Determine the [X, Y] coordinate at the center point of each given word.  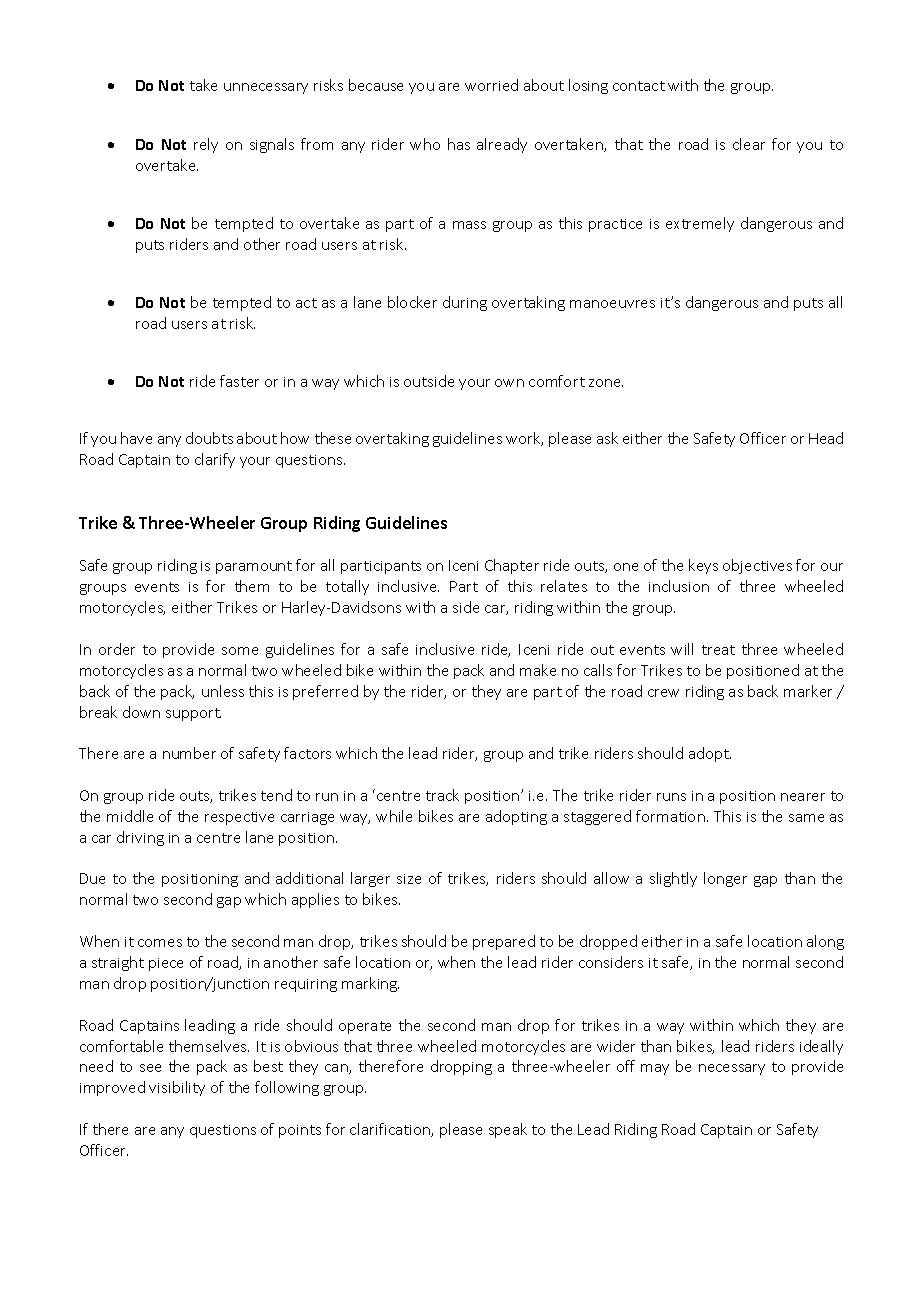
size [409, 879]
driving [140, 838]
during [465, 303]
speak [508, 1130]
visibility [177, 1088]
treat [718, 650]
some [240, 651]
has [459, 144]
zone [606, 383]
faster [239, 381]
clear [749, 144]
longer [725, 879]
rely [206, 145]
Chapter [512, 566]
